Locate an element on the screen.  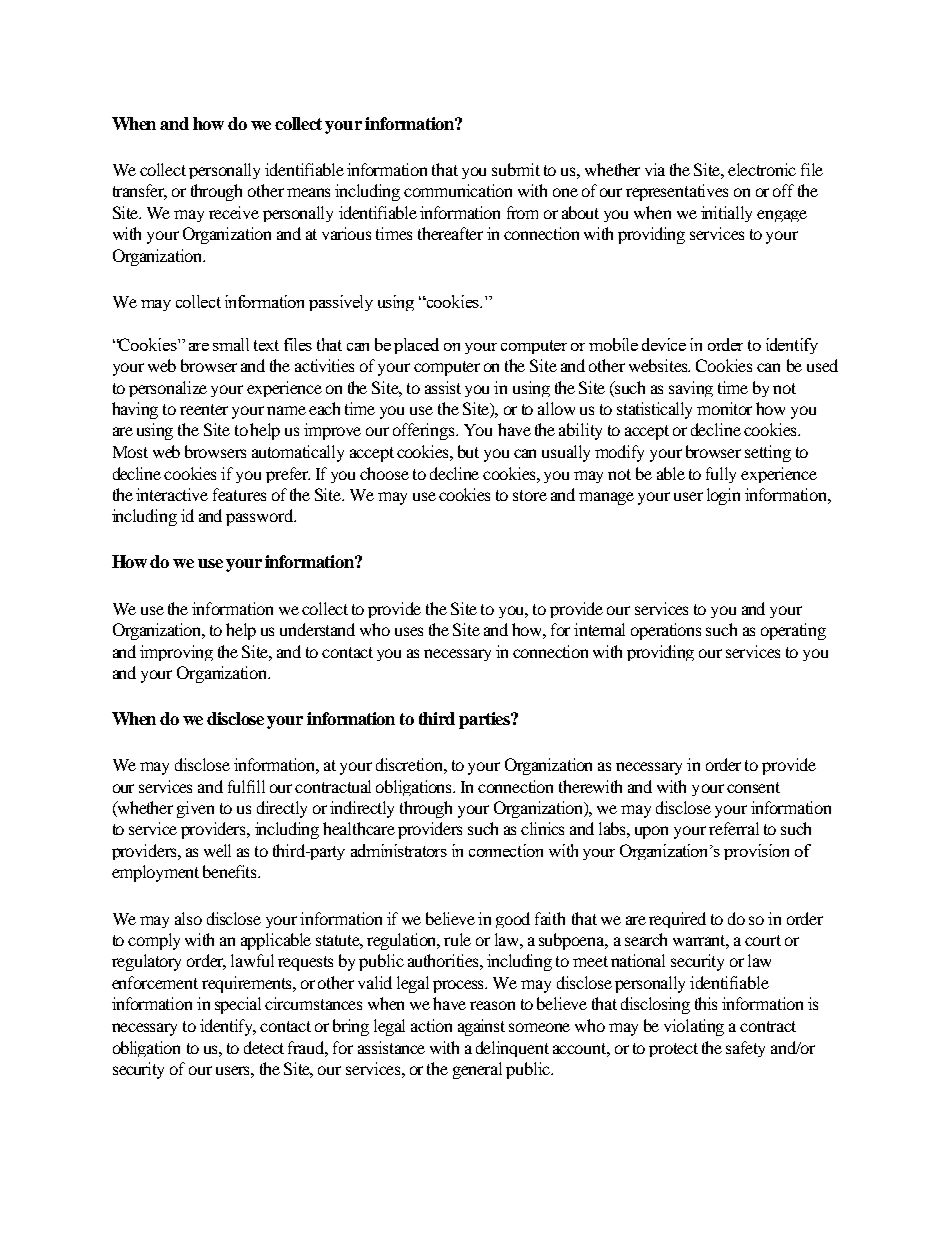
detect is located at coordinates (264, 1047).
